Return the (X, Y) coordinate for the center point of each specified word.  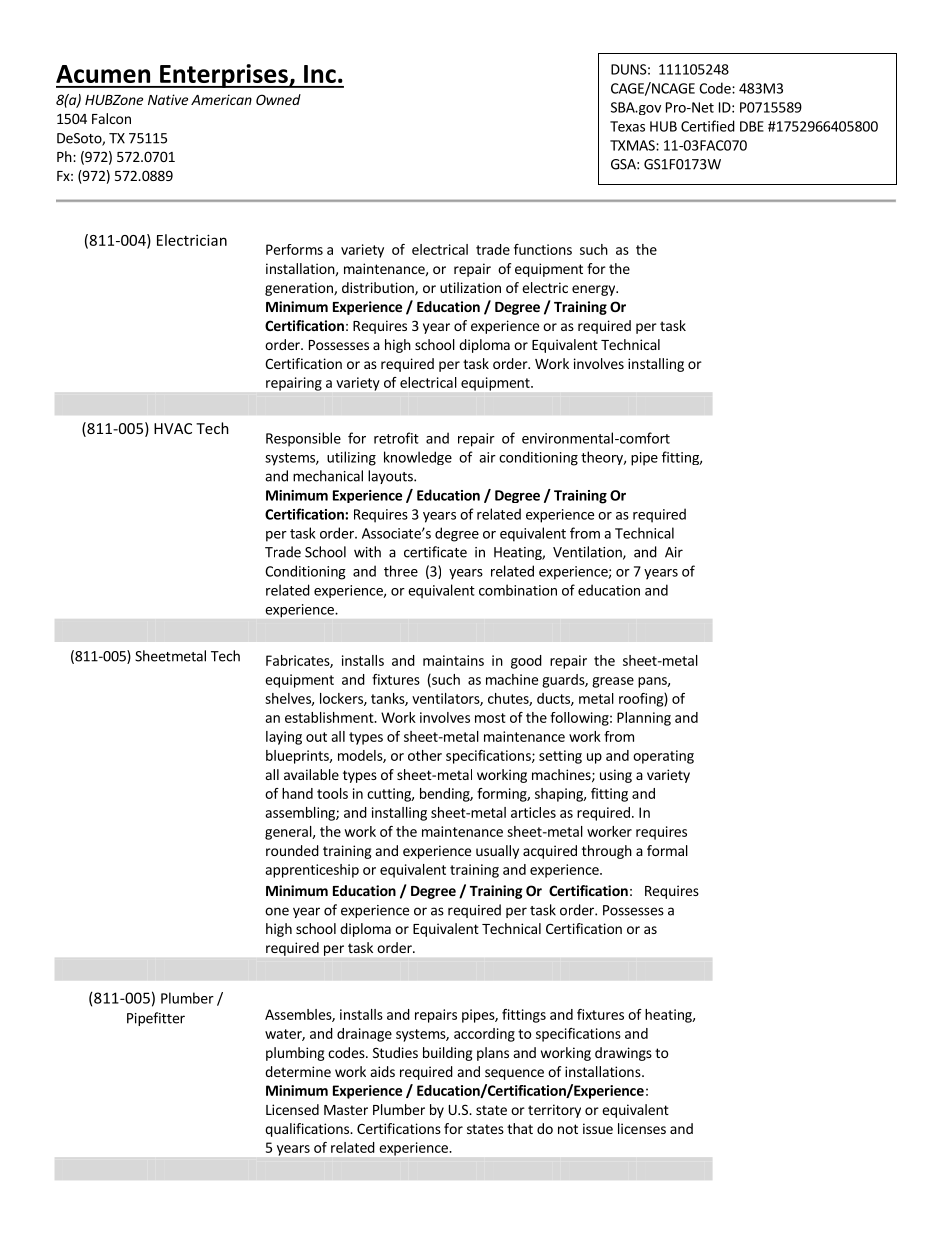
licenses (642, 1128)
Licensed (292, 1109)
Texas (627, 126)
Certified (708, 126)
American (221, 99)
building (448, 1054)
